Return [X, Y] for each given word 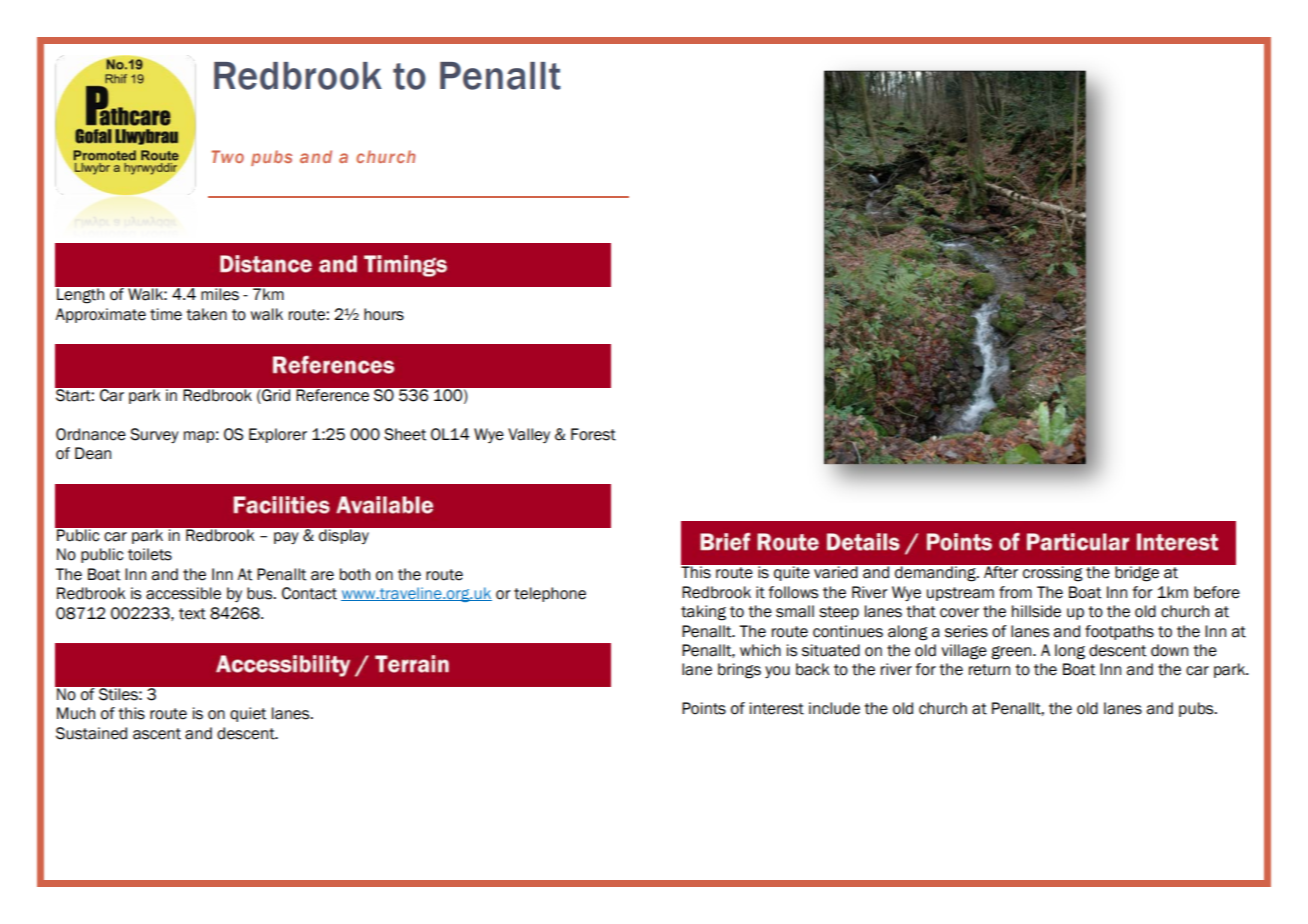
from [1015, 592]
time [166, 314]
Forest [593, 434]
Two [228, 156]
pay [286, 538]
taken [206, 314]
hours [384, 314]
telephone [550, 594]
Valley [529, 435]
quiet [248, 714]
